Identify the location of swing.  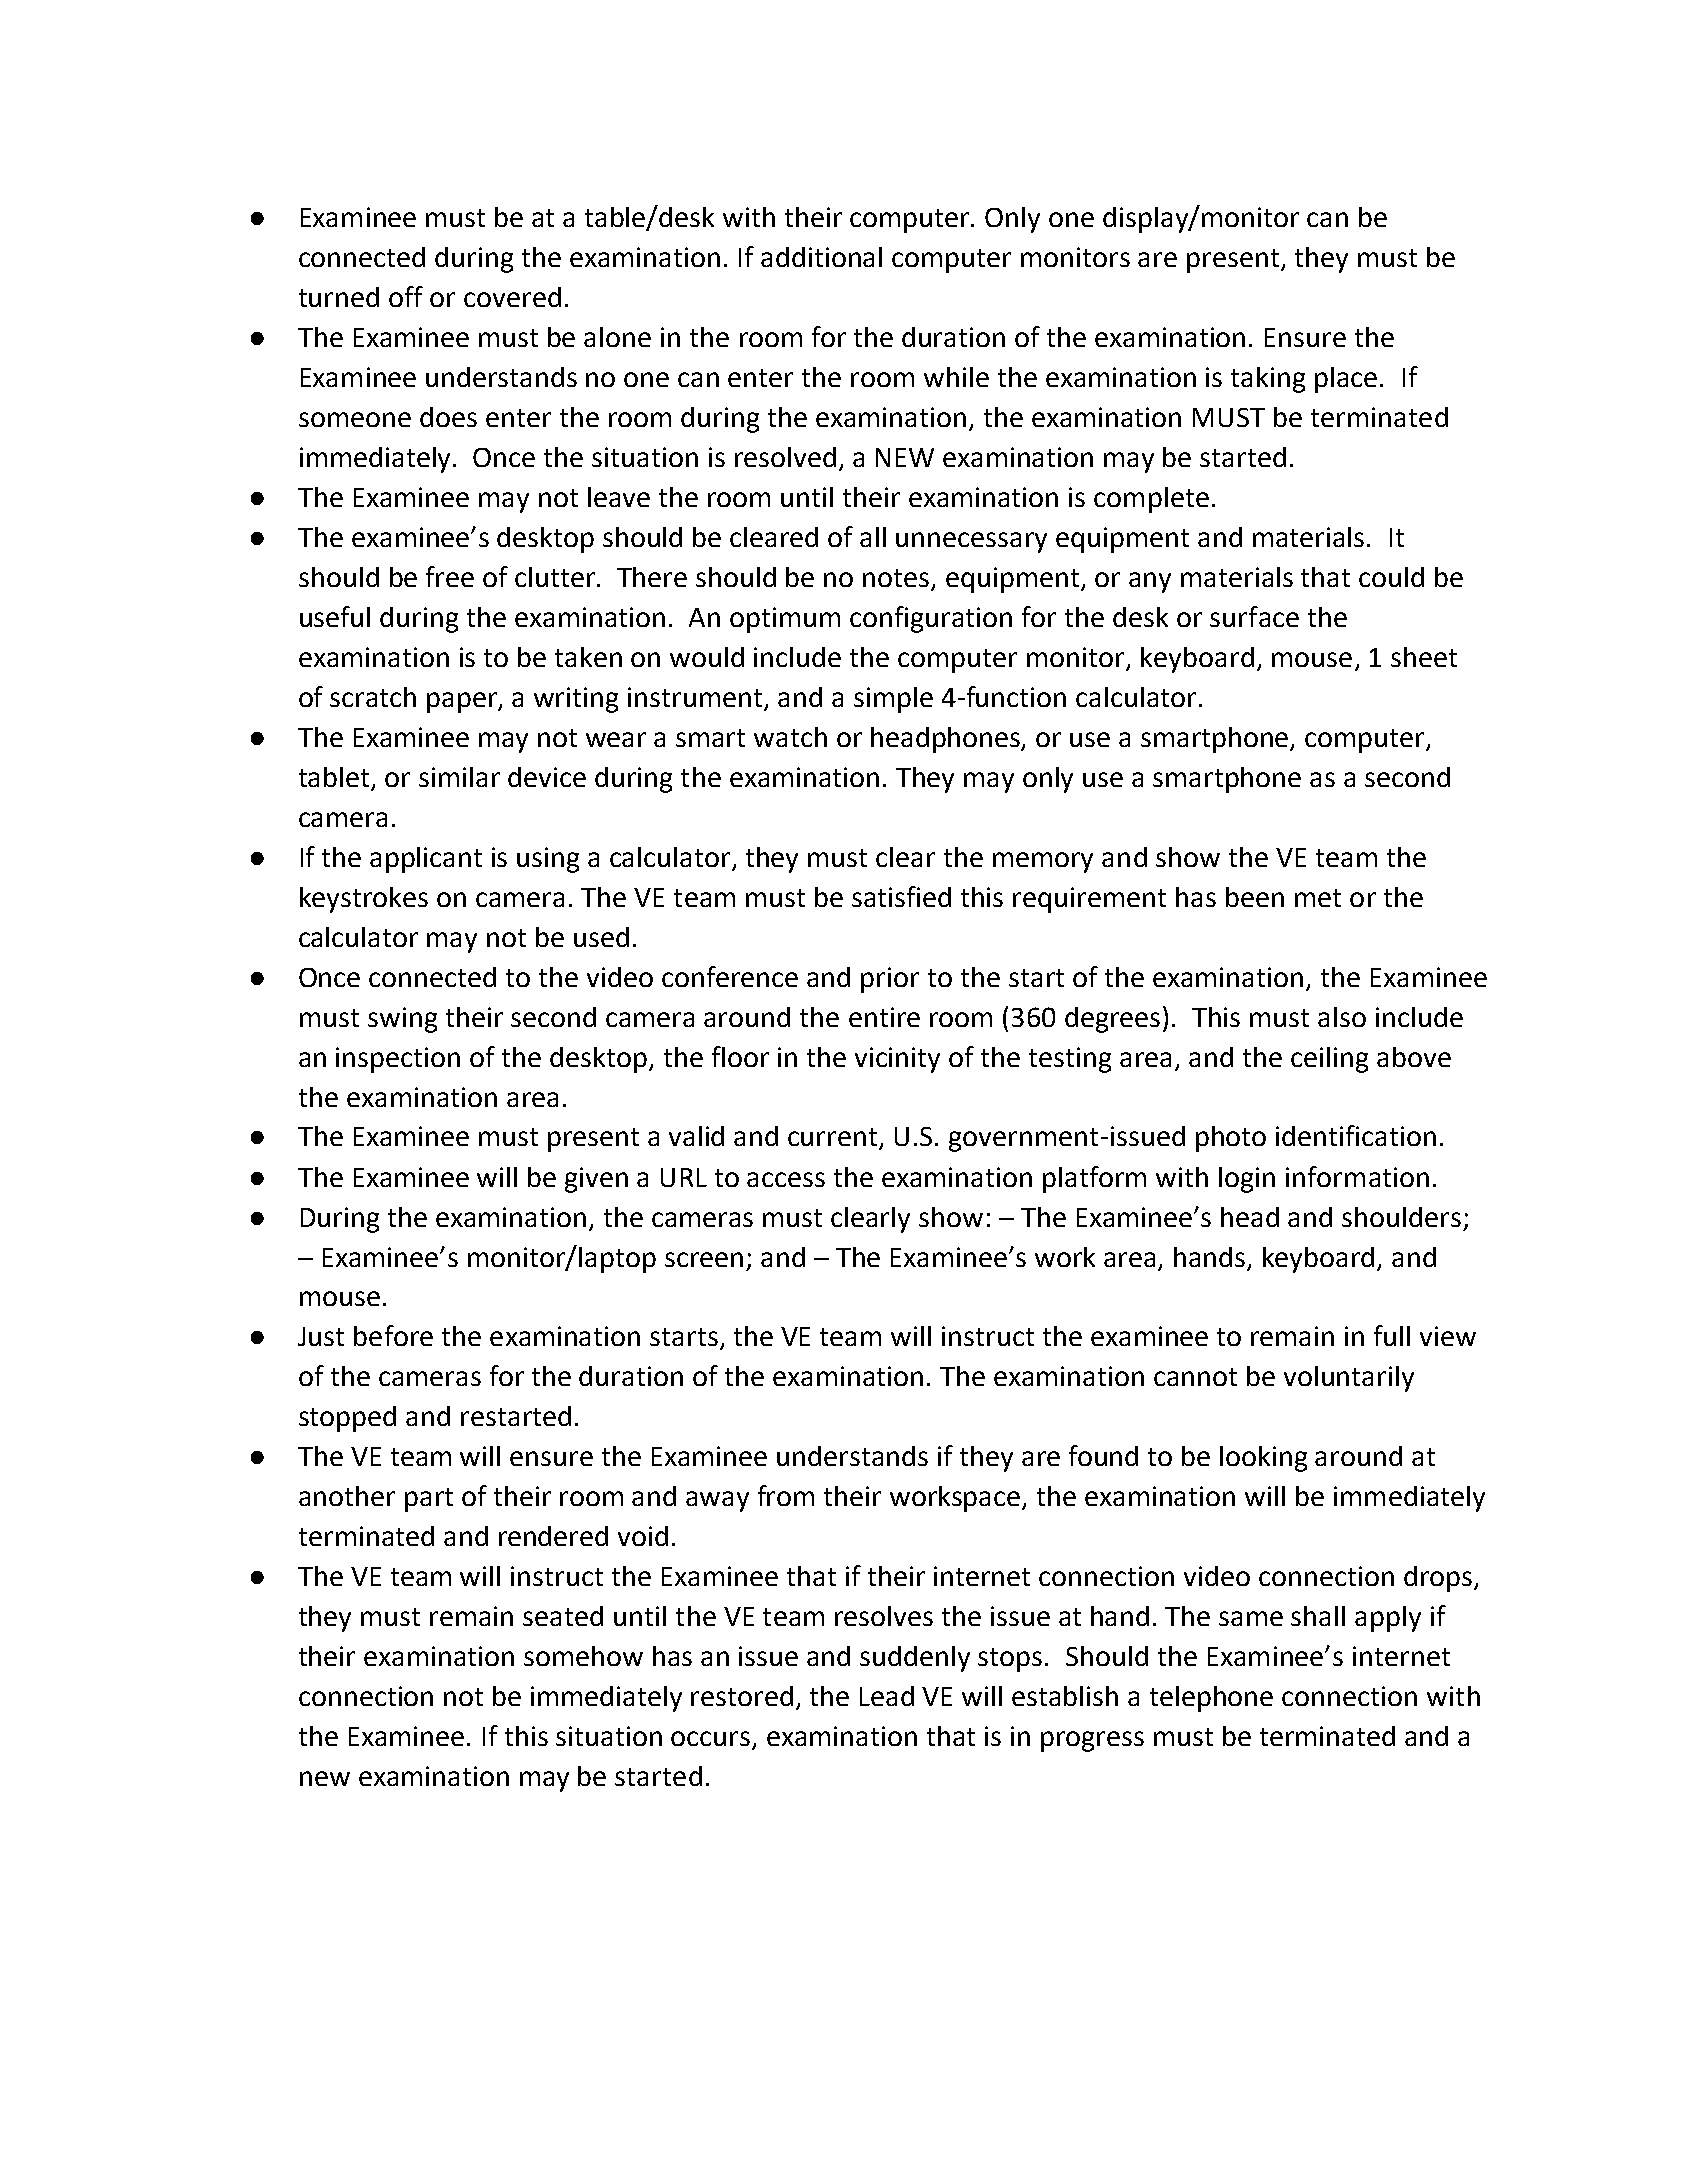
(402, 1020).
